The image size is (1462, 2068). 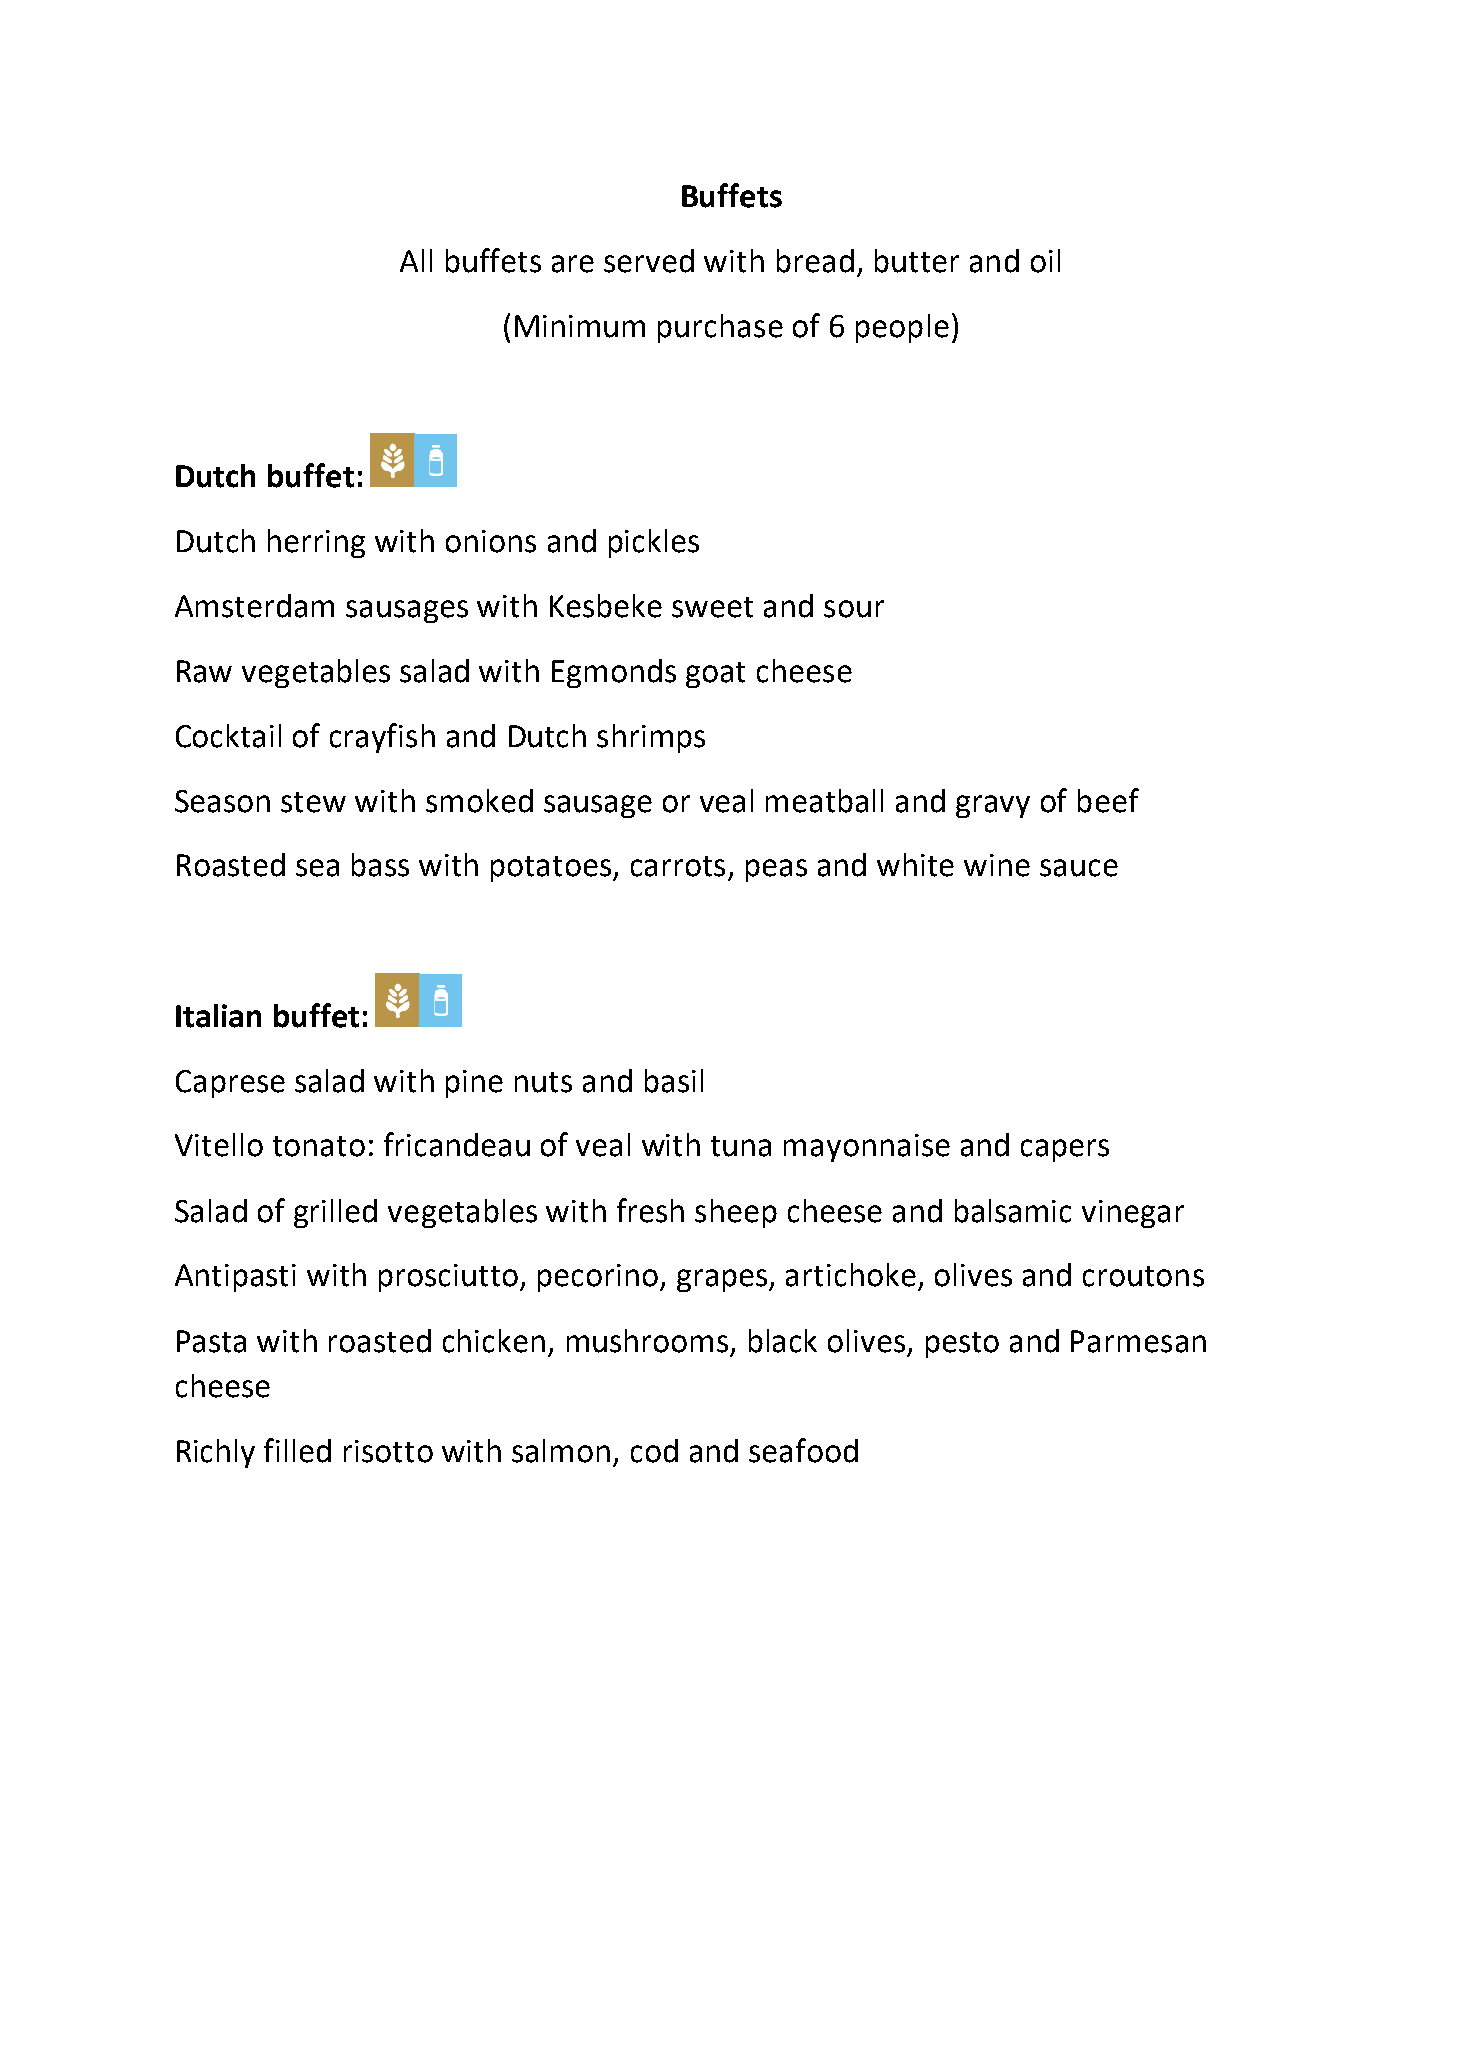 I want to click on peas, so click(x=776, y=870).
